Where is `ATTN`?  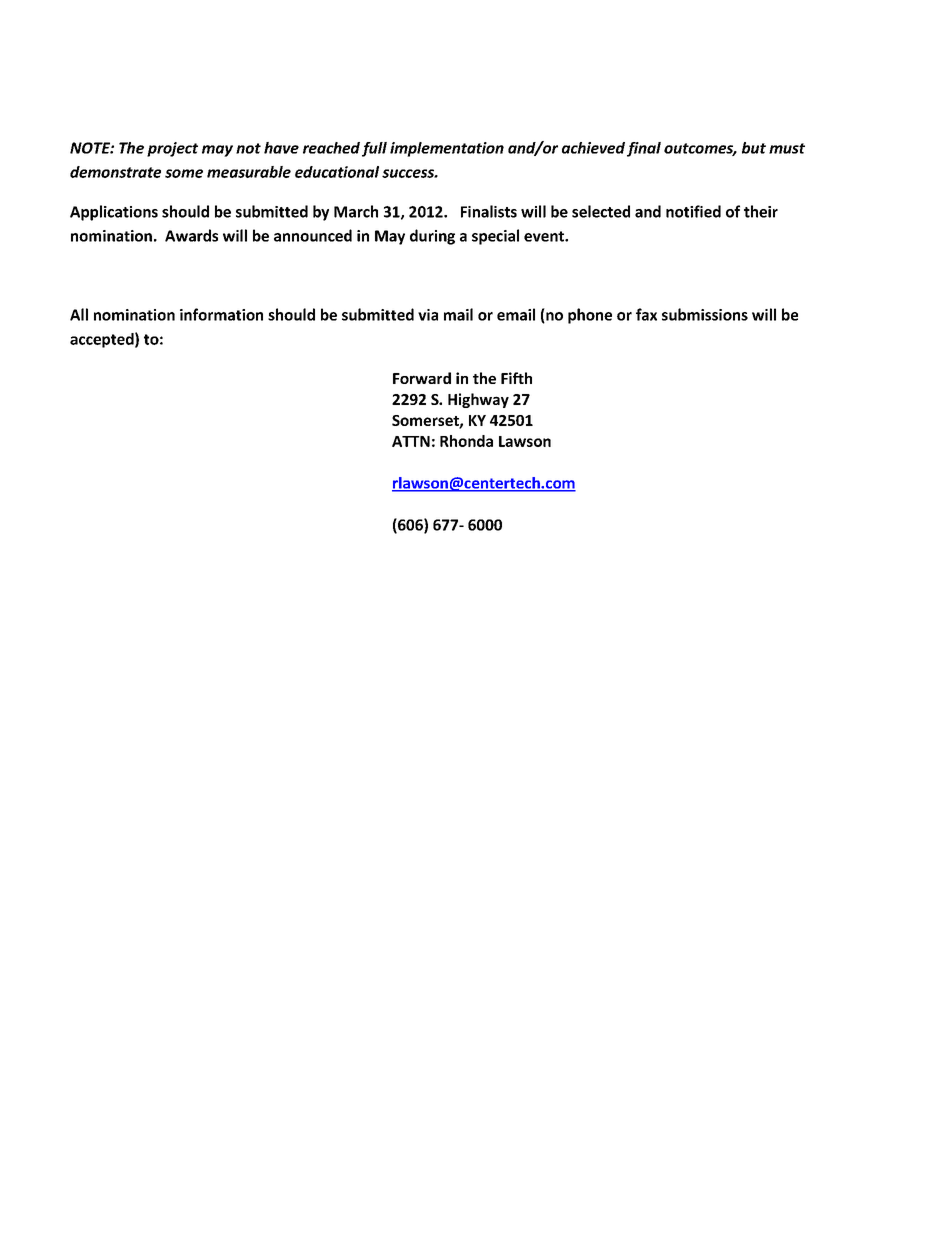
ATTN is located at coordinates (411, 441).
